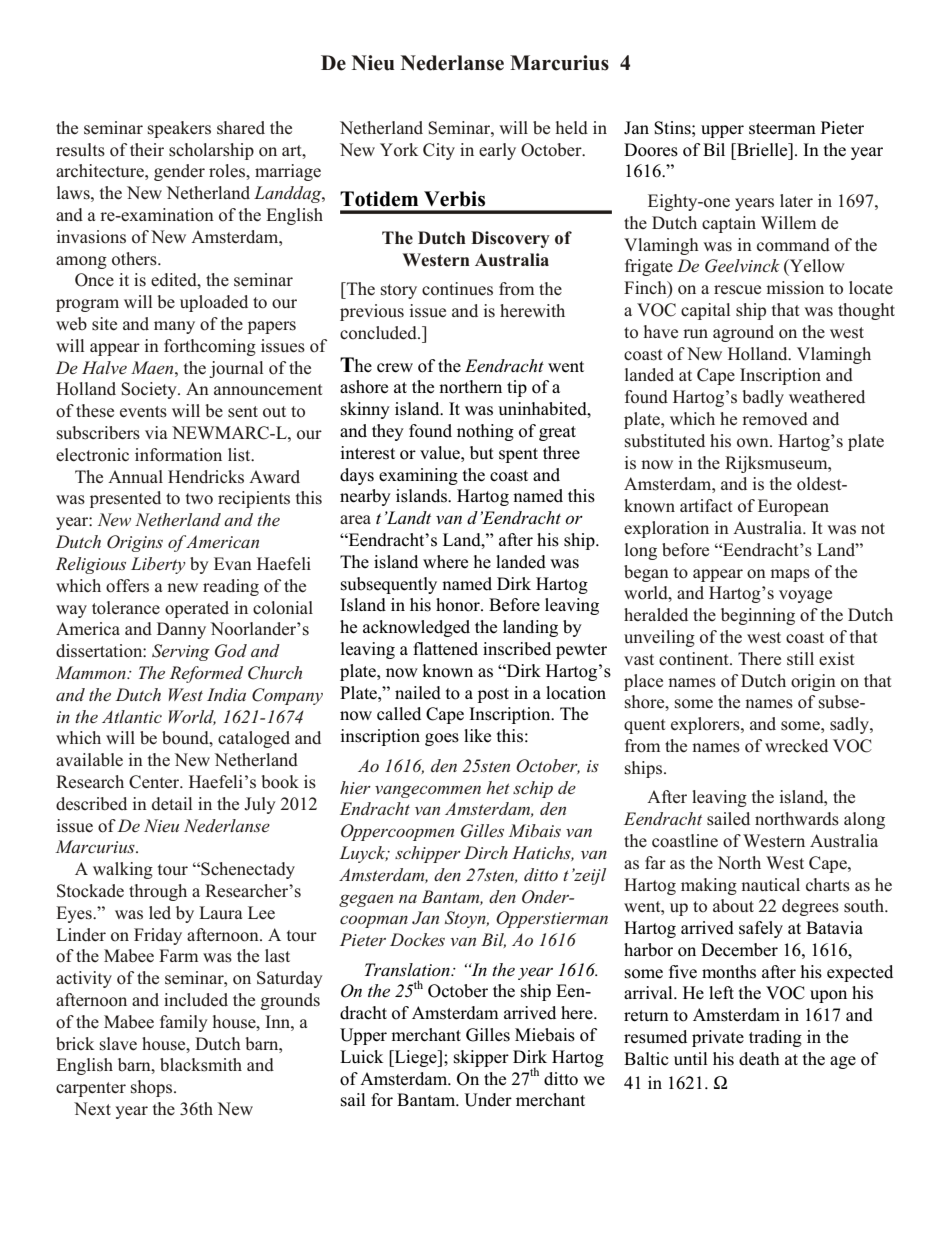 This screenshot has height=1233, width=952. Describe the element at coordinates (800, 659) in the screenshot. I see `still` at that location.
